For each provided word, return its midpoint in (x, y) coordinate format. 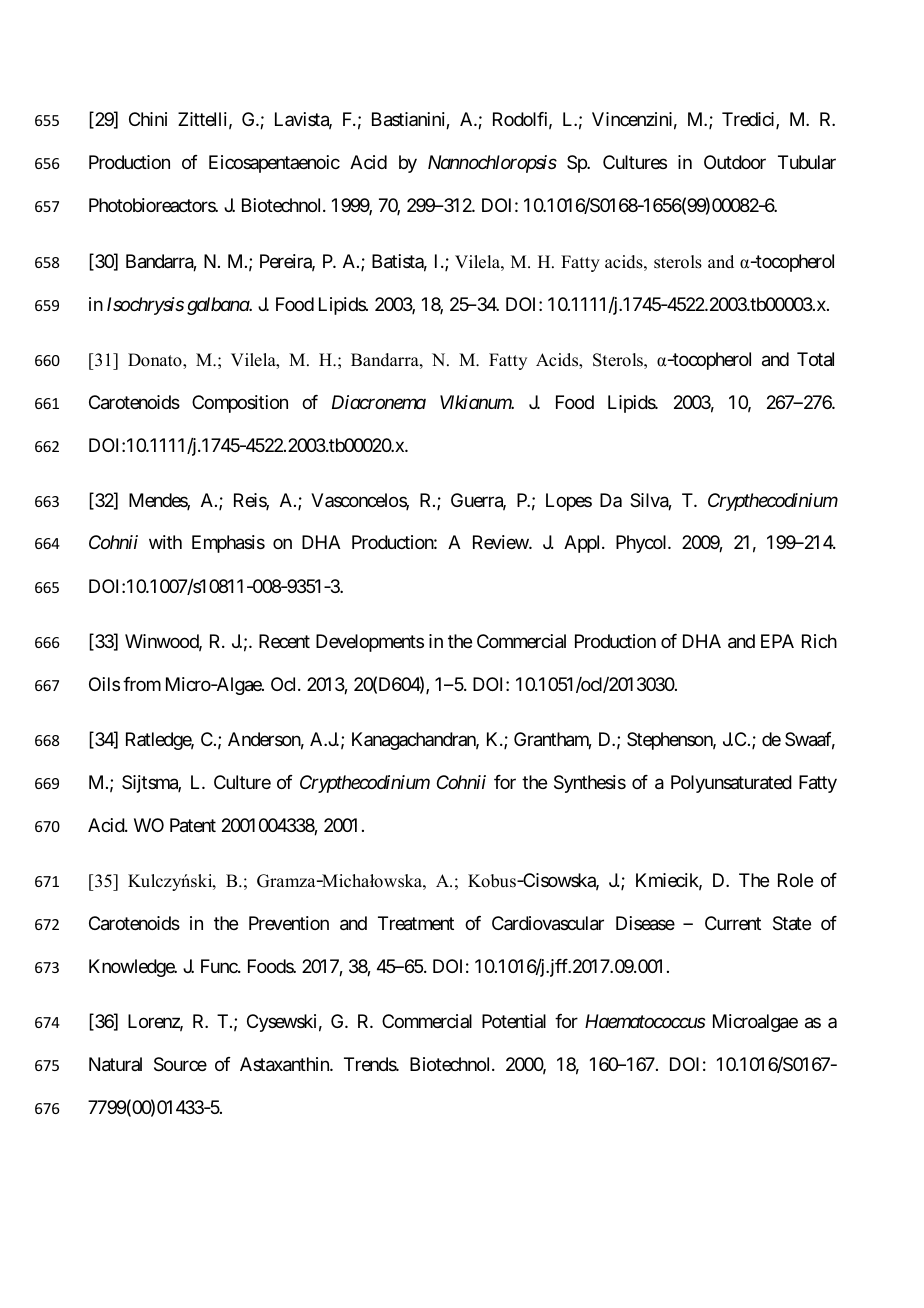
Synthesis (590, 784)
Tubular (807, 162)
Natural (115, 1064)
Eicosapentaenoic (274, 164)
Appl (583, 544)
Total (815, 359)
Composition (240, 404)
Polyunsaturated (731, 784)
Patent (193, 825)
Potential (514, 1021)
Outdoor (735, 162)
